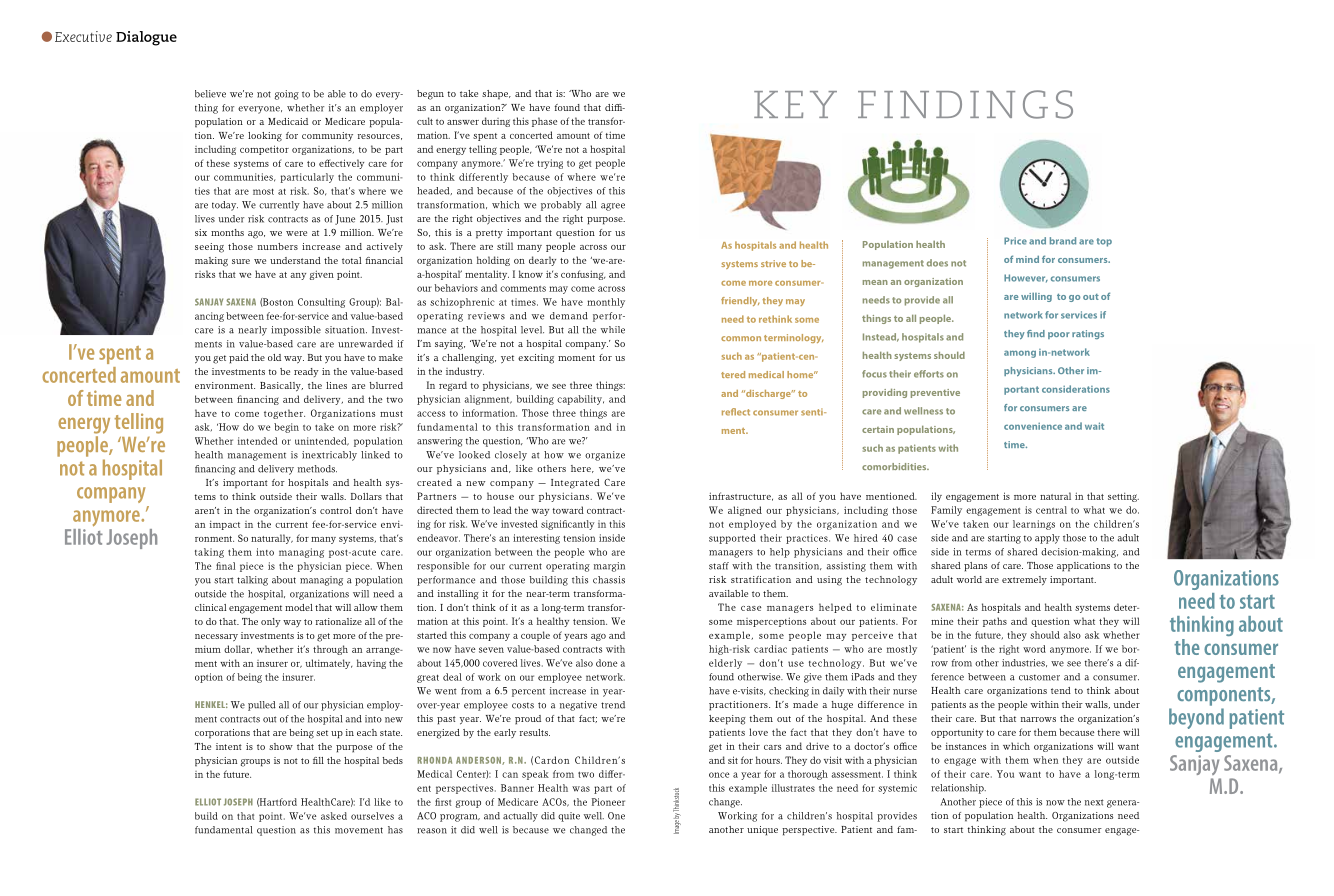  I want to click on KEY, so click(795, 104).
